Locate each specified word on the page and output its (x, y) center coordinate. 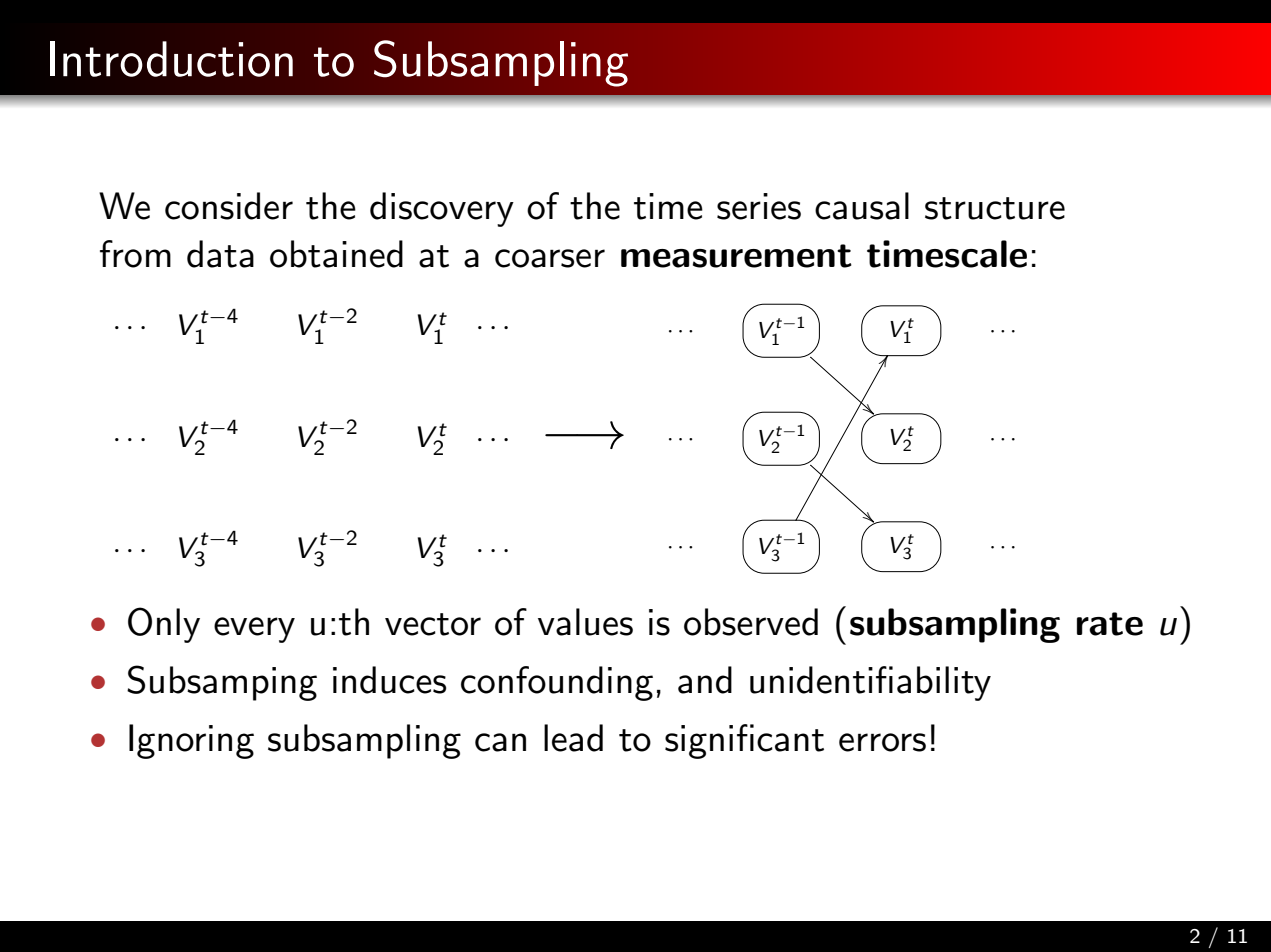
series (759, 206)
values (585, 622)
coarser (550, 258)
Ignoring (191, 741)
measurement (736, 256)
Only (164, 625)
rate (1110, 624)
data (220, 254)
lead (573, 738)
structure (995, 208)
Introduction (171, 59)
